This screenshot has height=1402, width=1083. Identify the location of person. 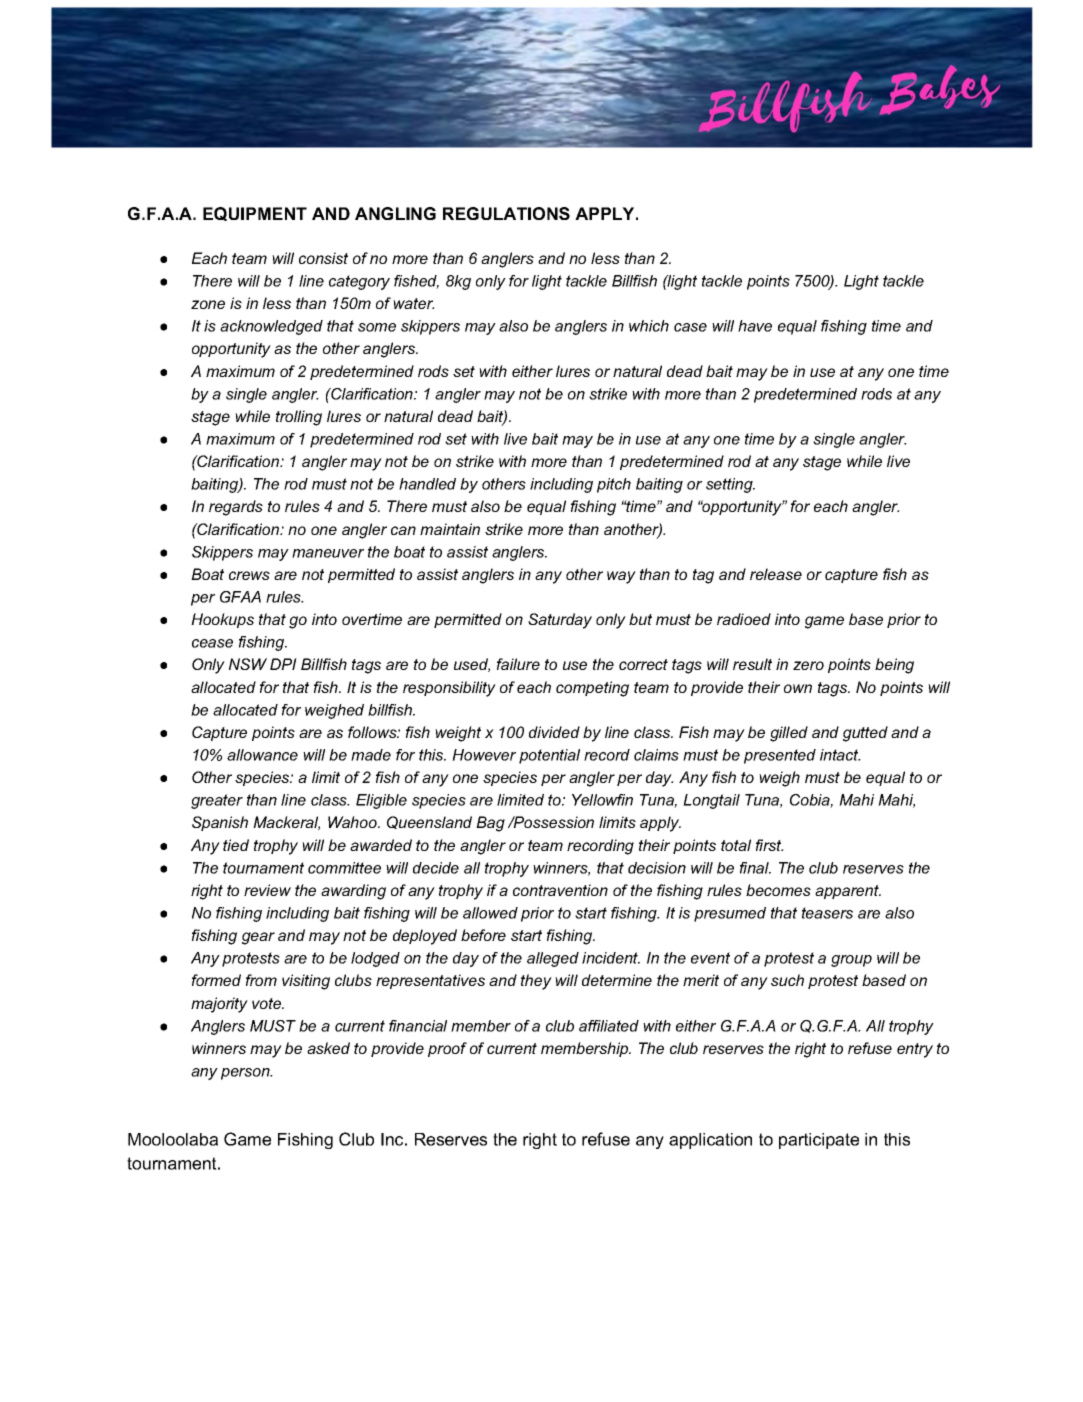
(246, 1074).
